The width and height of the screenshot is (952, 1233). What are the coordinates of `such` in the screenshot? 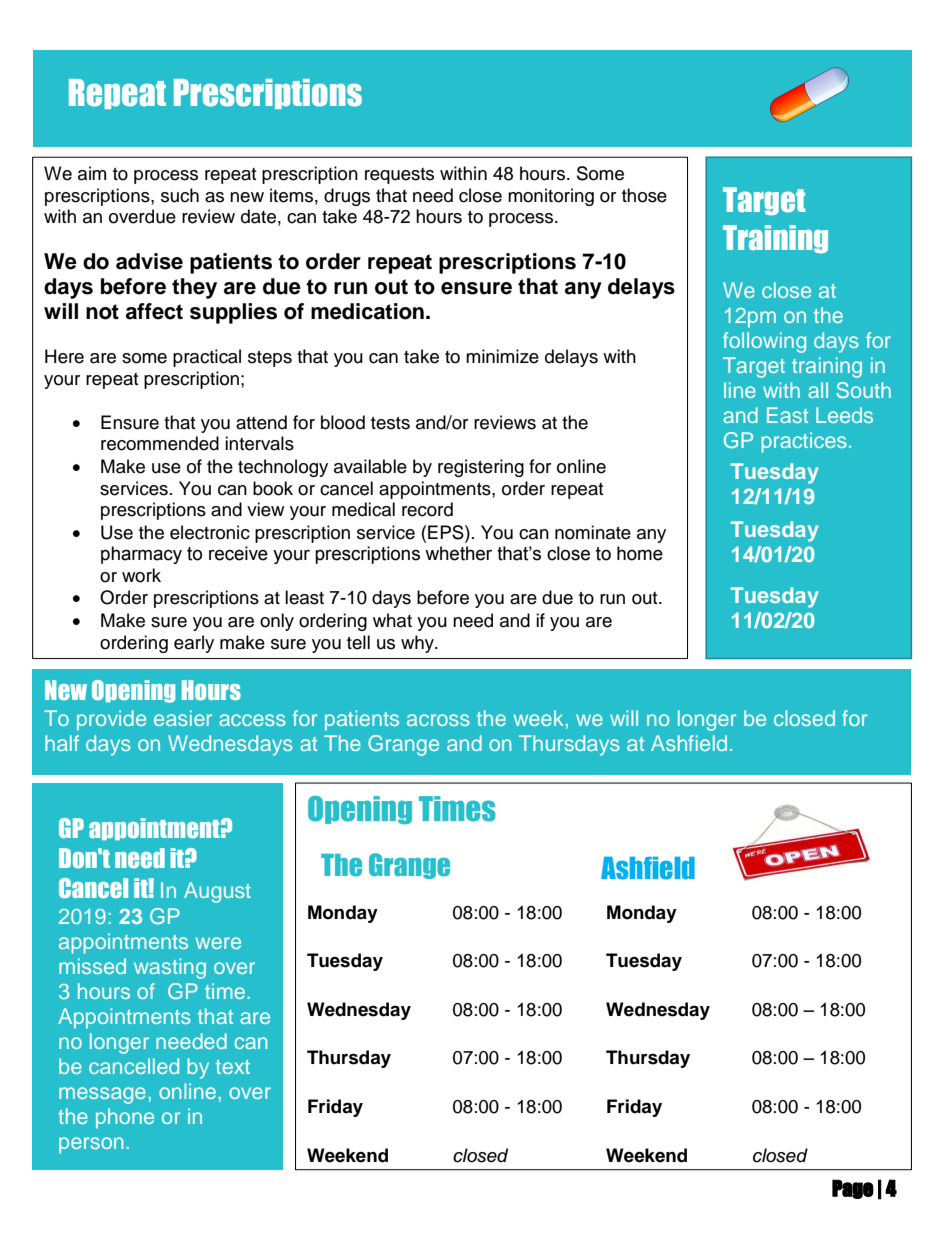 It's located at (180, 195).
